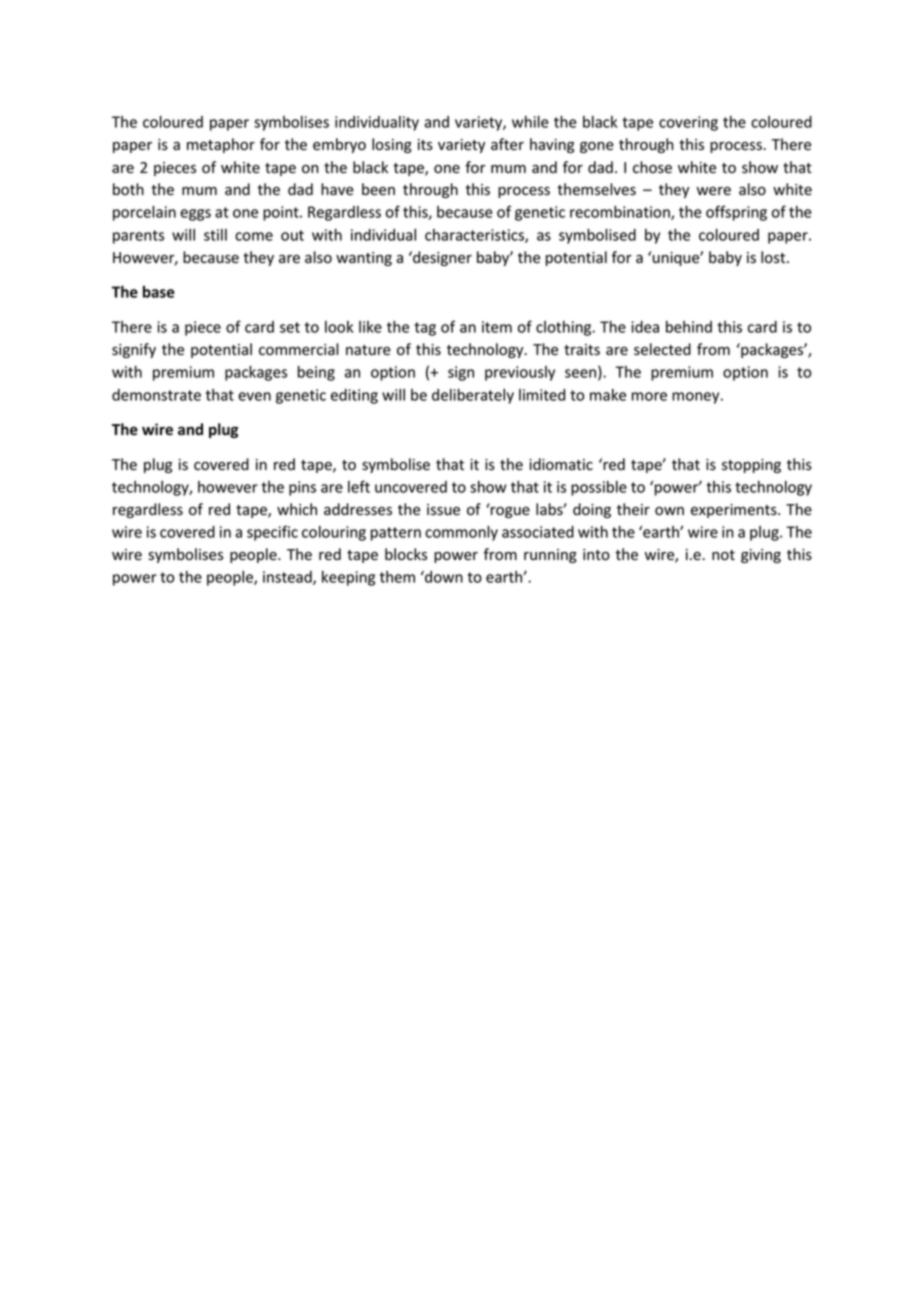 The height and width of the image is (1308, 924). I want to click on more, so click(649, 396).
